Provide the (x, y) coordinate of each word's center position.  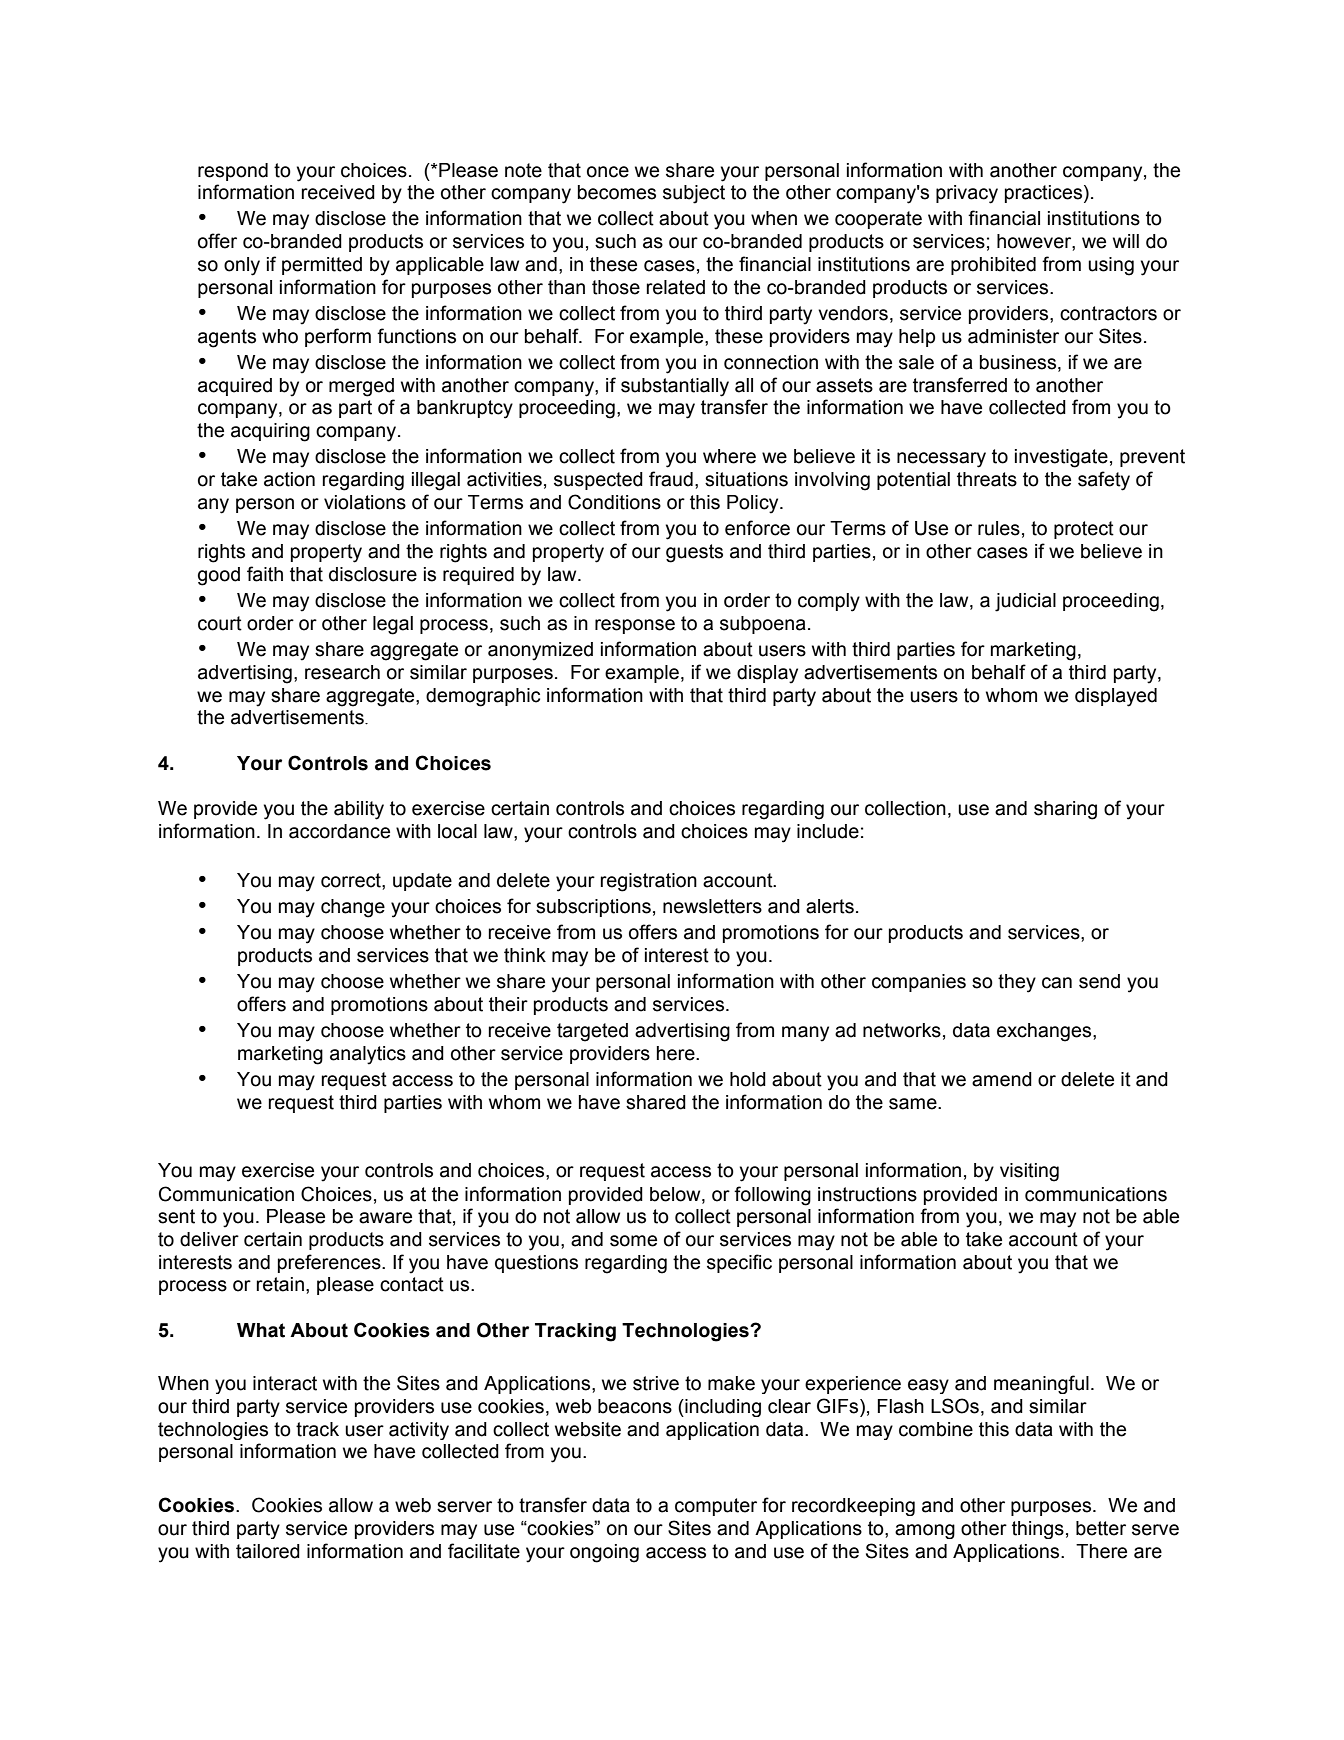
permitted (322, 266)
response (635, 626)
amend (1002, 1079)
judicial (1025, 602)
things (1038, 1530)
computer (716, 1507)
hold (748, 1079)
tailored (268, 1551)
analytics (368, 1055)
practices (1043, 194)
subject (694, 194)
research (342, 672)
